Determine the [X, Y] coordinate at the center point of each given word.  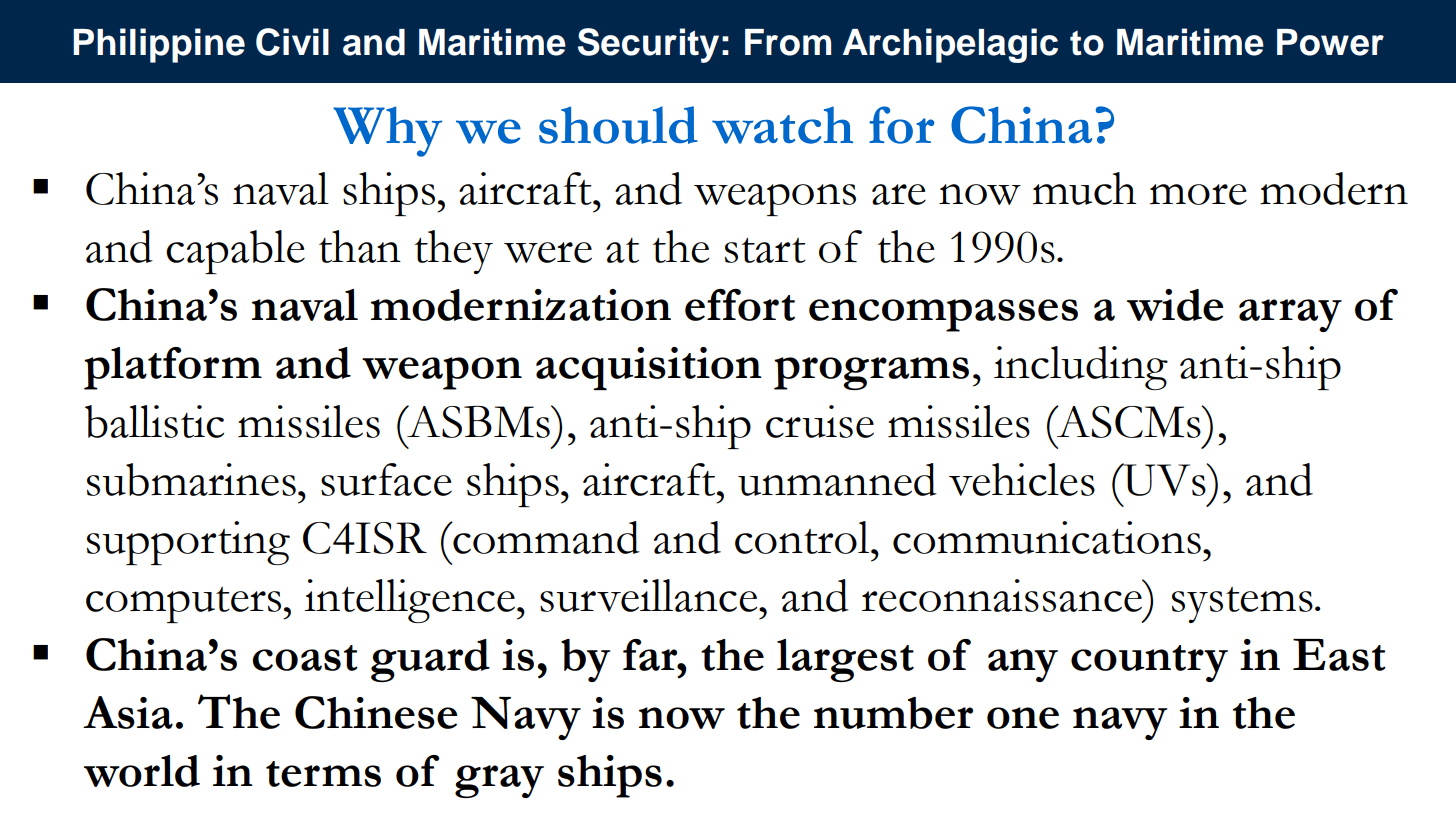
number [893, 713]
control [803, 537]
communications [1047, 537]
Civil [292, 42]
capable [235, 252]
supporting [188, 543]
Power [1330, 42]
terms [323, 774]
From [788, 42]
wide [1175, 305]
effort [740, 305]
